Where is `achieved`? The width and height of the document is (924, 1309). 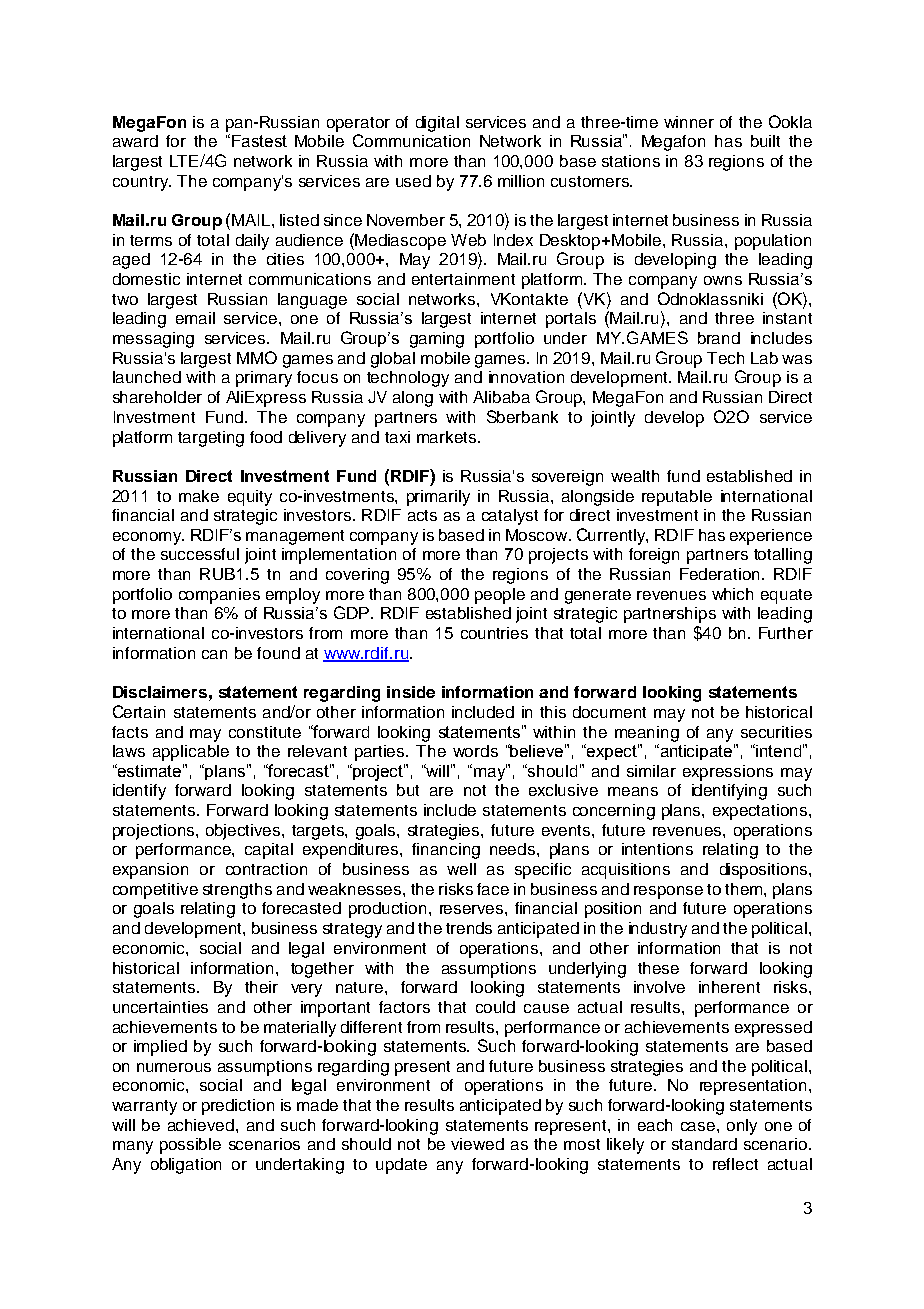 achieved is located at coordinates (201, 1125).
